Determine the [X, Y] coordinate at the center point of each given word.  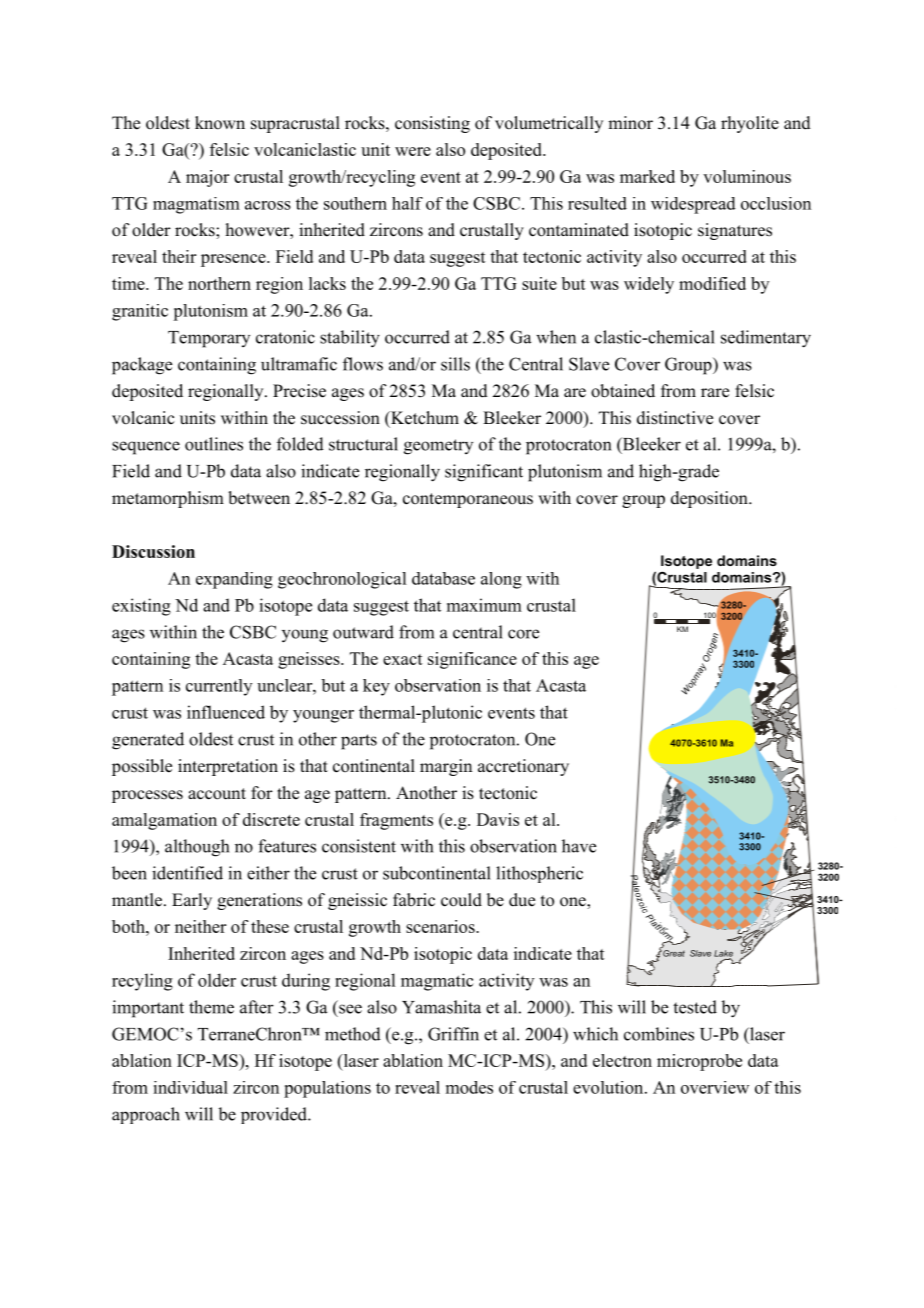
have [579, 846]
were [413, 151]
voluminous [747, 176]
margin [446, 767]
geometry [438, 447]
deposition [710, 499]
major [207, 178]
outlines [214, 444]
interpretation [228, 767]
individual [190, 1087]
